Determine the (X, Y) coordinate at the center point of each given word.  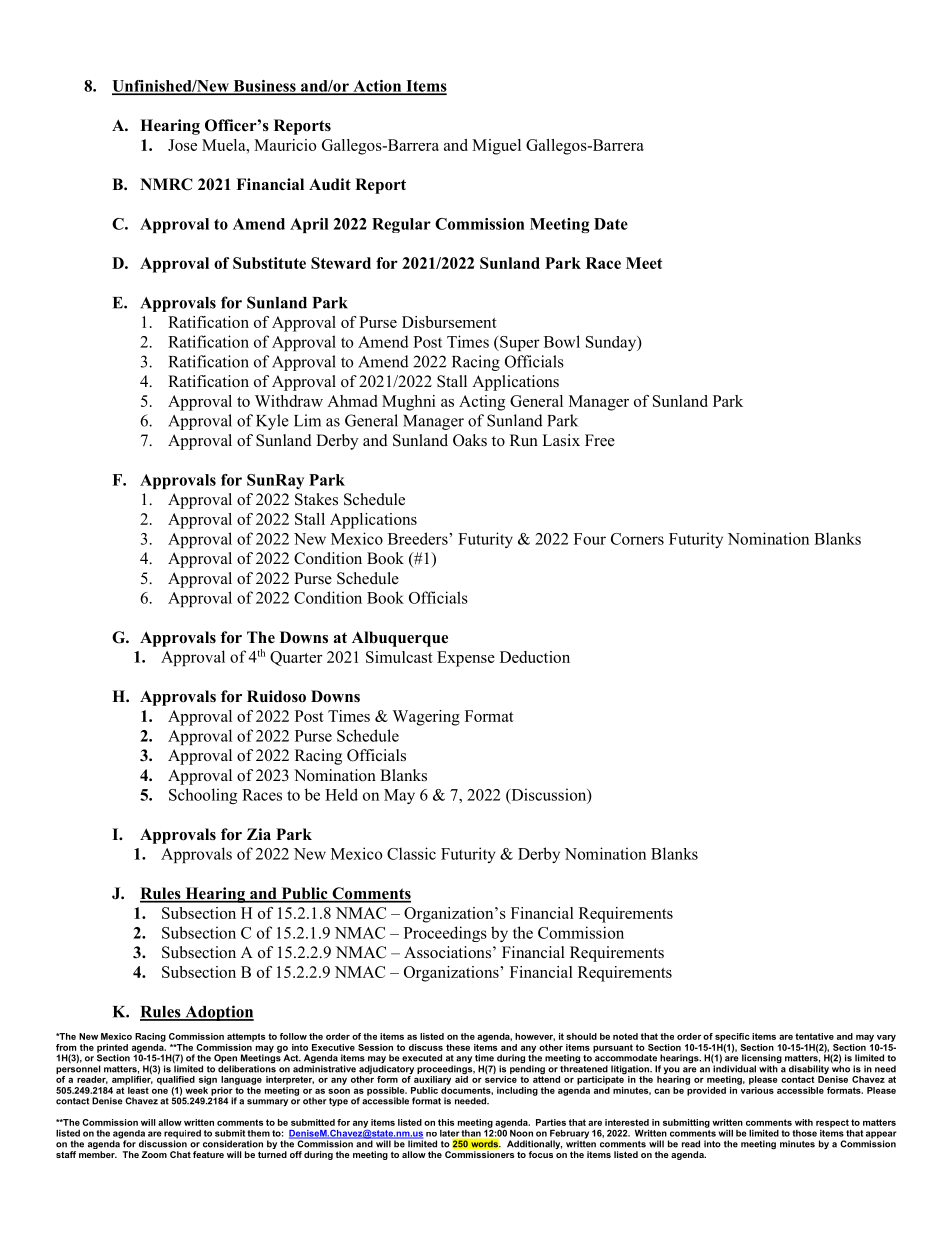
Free (600, 440)
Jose (182, 145)
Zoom (154, 1154)
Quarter (296, 658)
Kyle (272, 422)
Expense (466, 659)
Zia (259, 834)
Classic (411, 853)
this (446, 1122)
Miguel (496, 147)
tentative (814, 1036)
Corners (637, 539)
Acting (482, 403)
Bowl (562, 341)
